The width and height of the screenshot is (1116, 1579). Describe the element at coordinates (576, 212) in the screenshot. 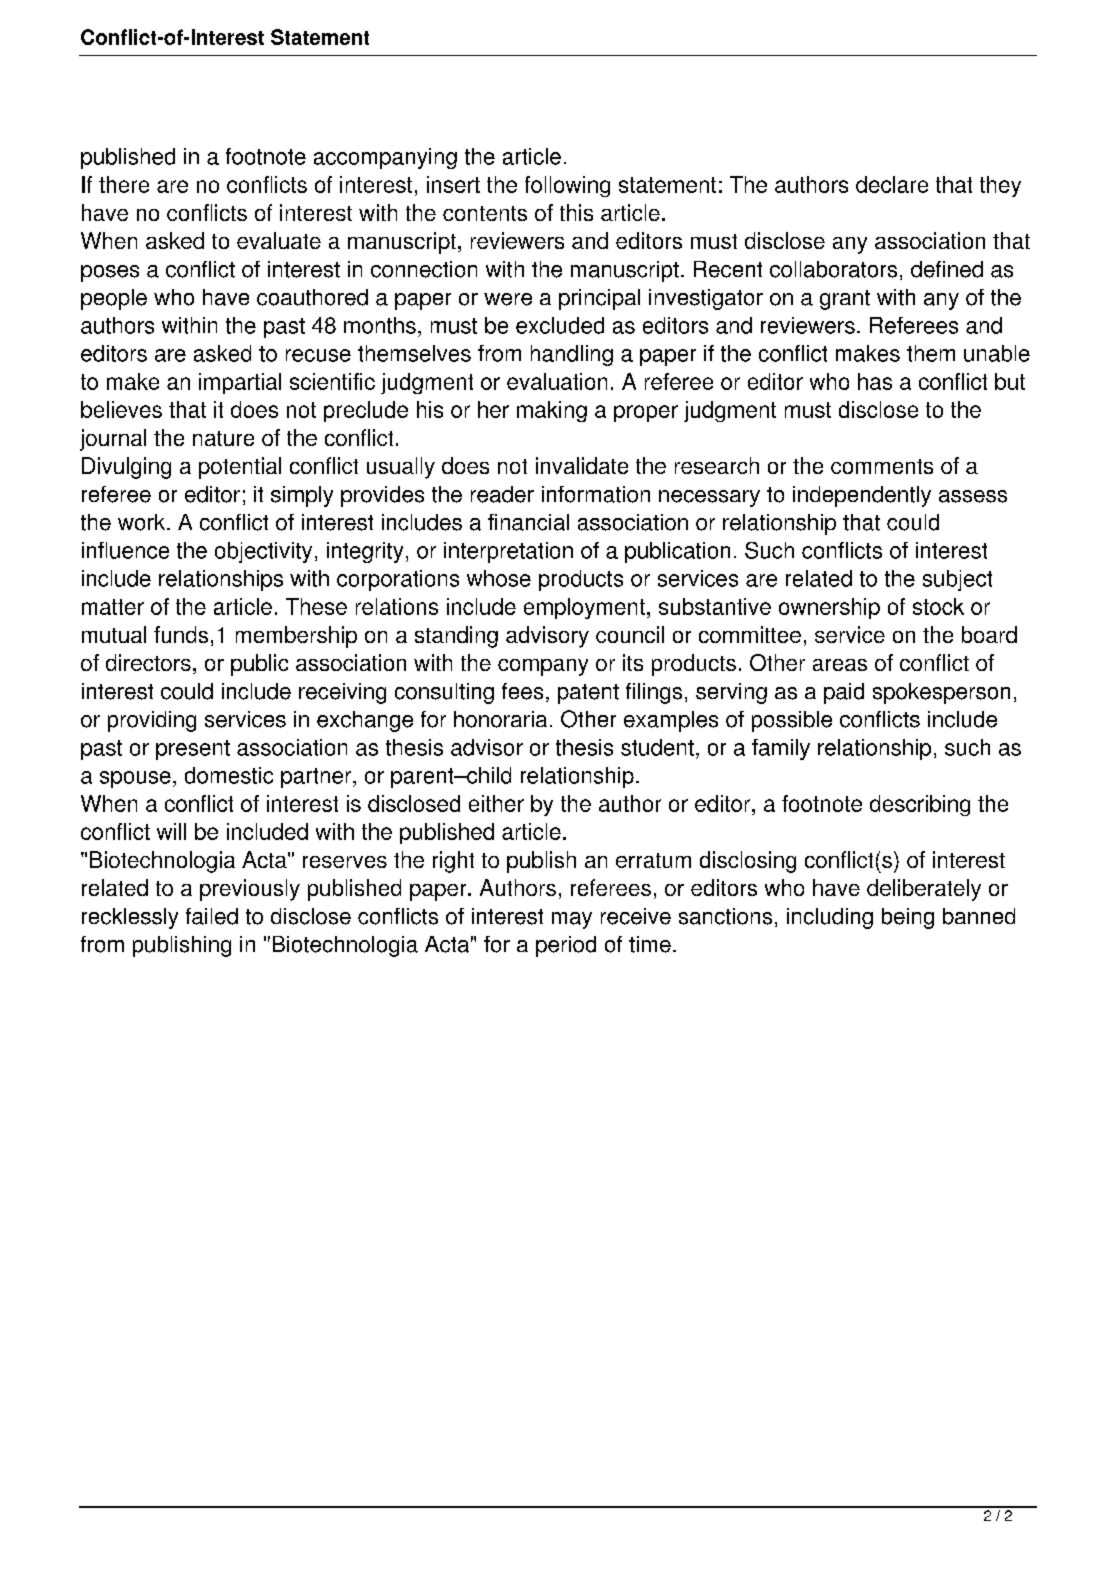

I see `this` at that location.
